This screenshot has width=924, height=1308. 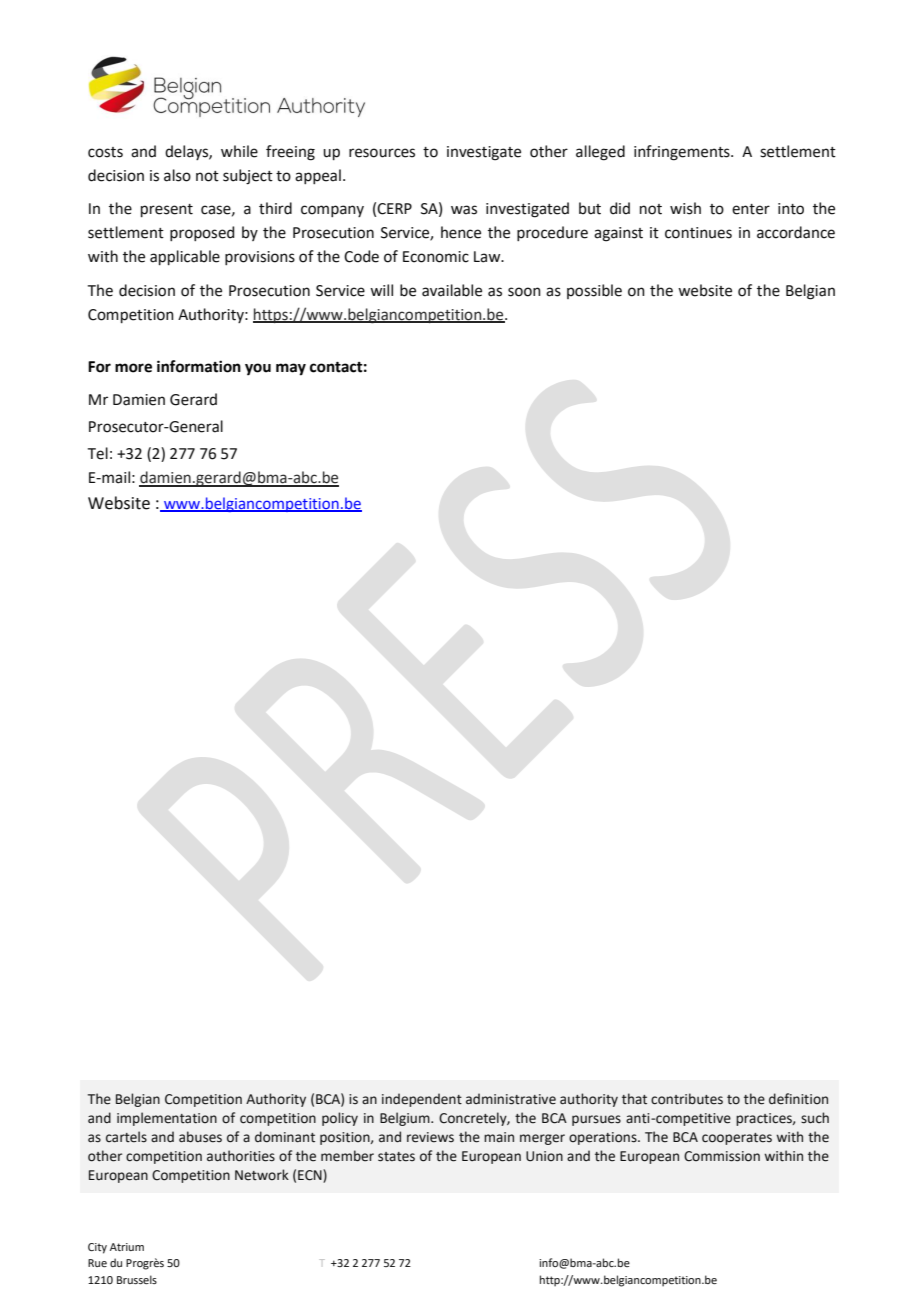 What do you see at coordinates (751, 209) in the screenshot?
I see `enter` at bounding box center [751, 209].
